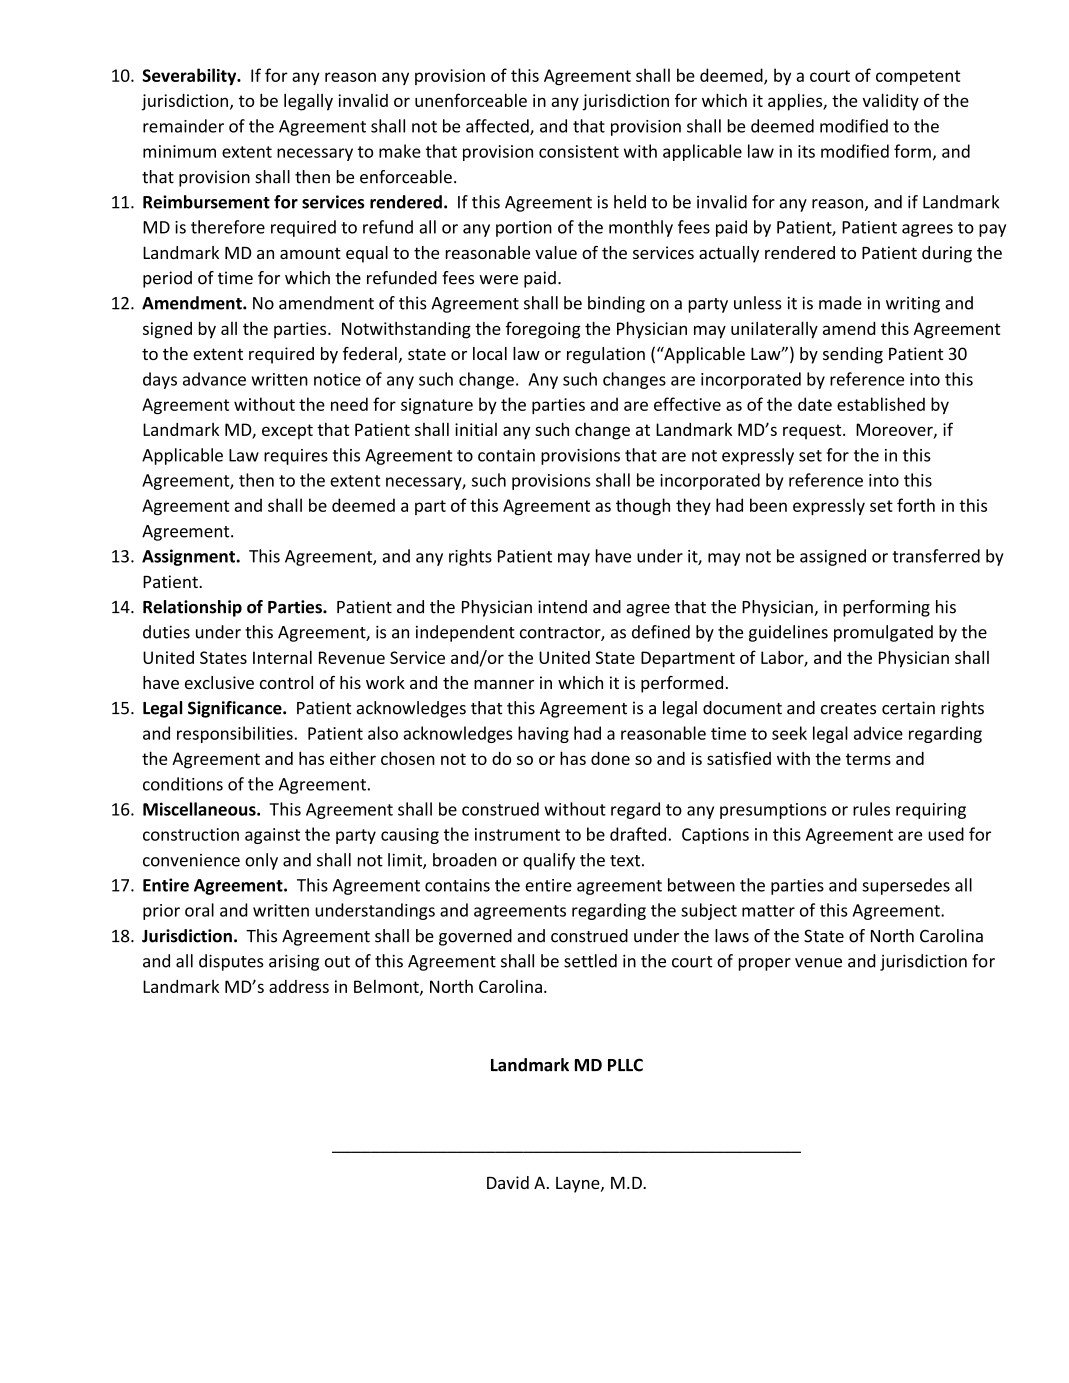 This screenshot has width=1069, height=1383. I want to click on consistent, so click(579, 151).
